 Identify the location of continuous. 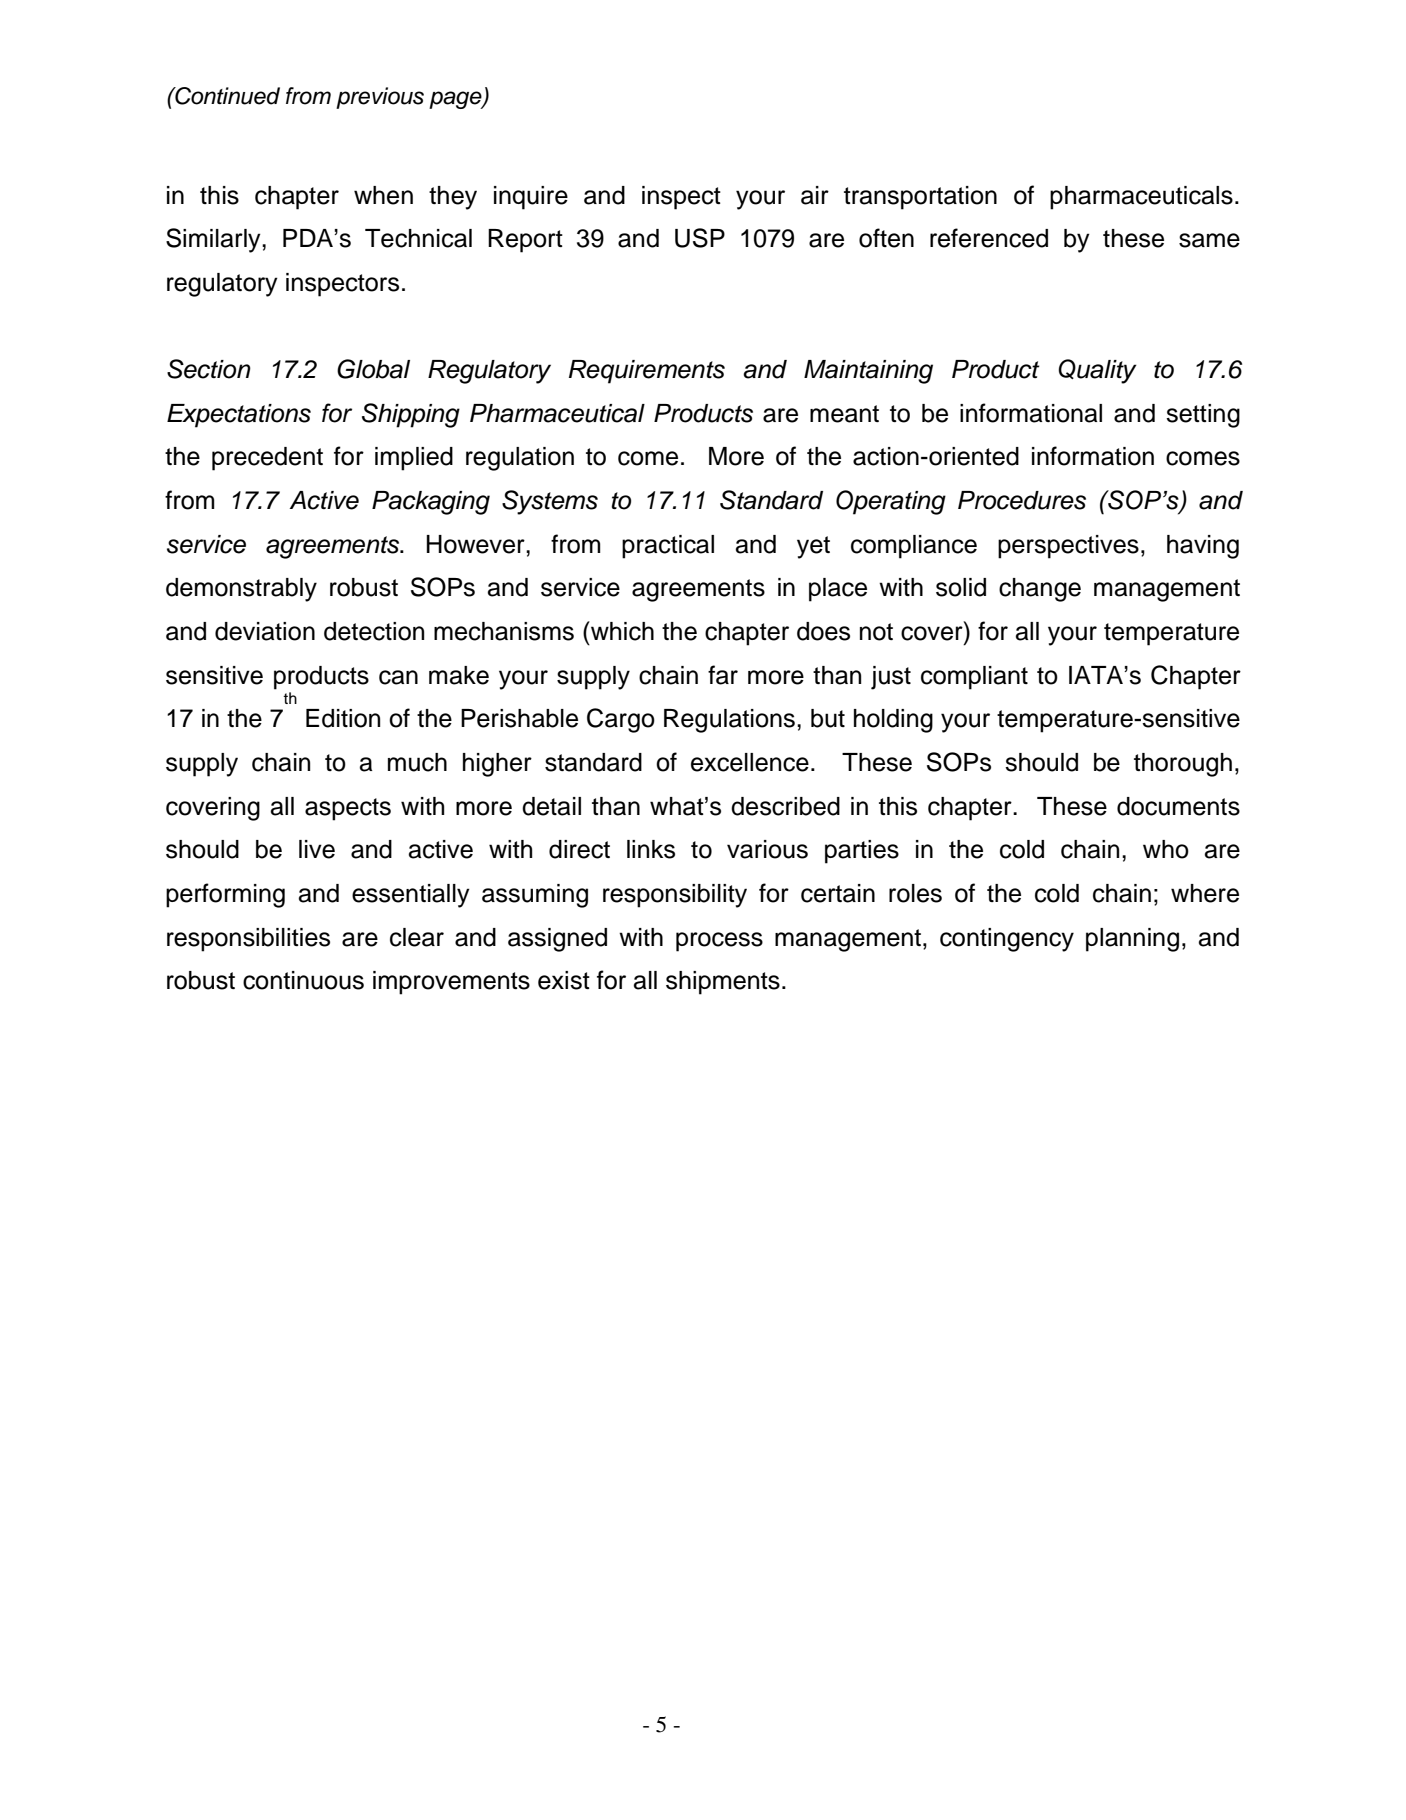
(303, 980).
